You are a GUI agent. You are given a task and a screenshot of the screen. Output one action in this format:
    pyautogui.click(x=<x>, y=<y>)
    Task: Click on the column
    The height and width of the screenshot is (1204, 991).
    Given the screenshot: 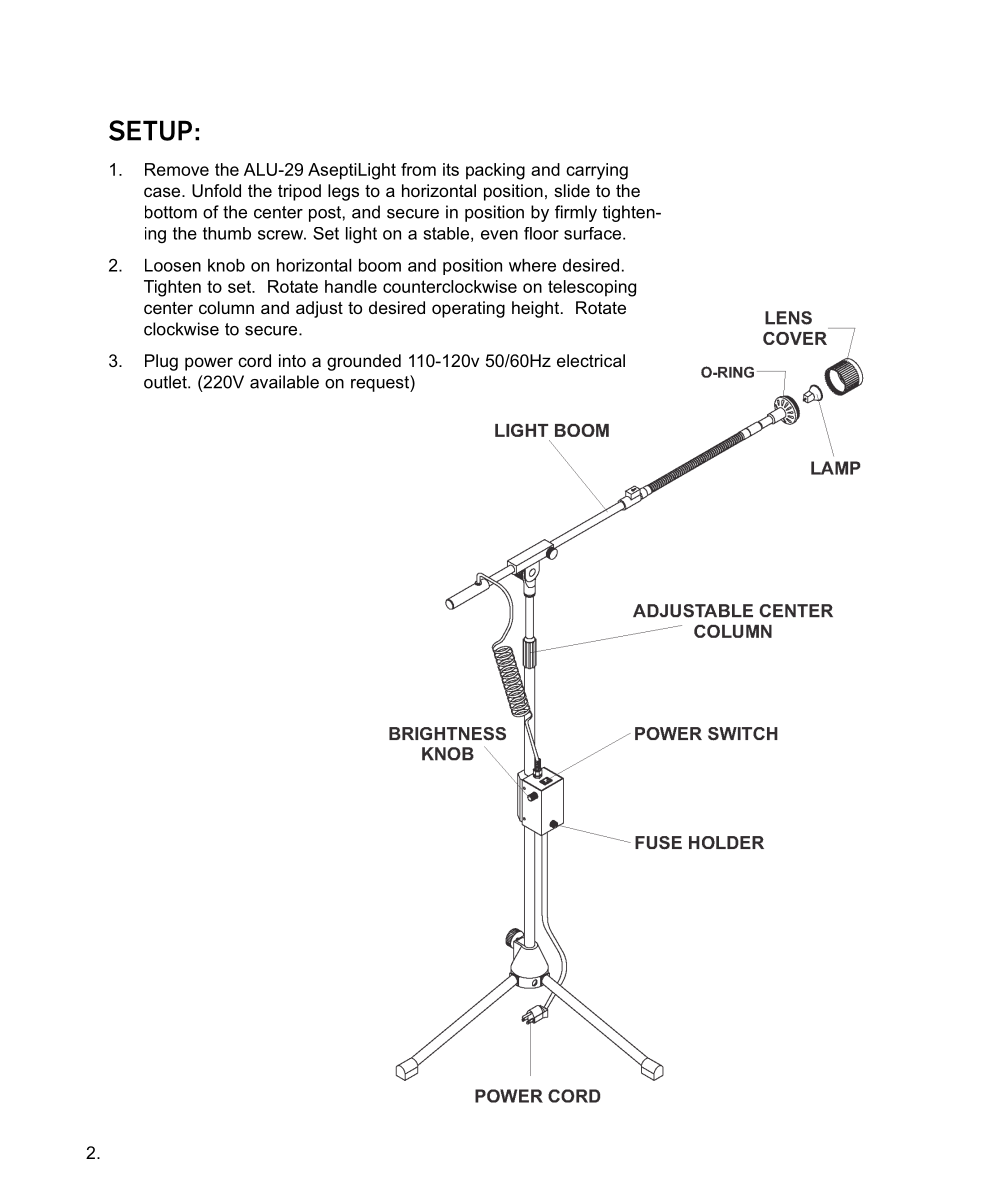 What is the action you would take?
    pyautogui.click(x=226, y=307)
